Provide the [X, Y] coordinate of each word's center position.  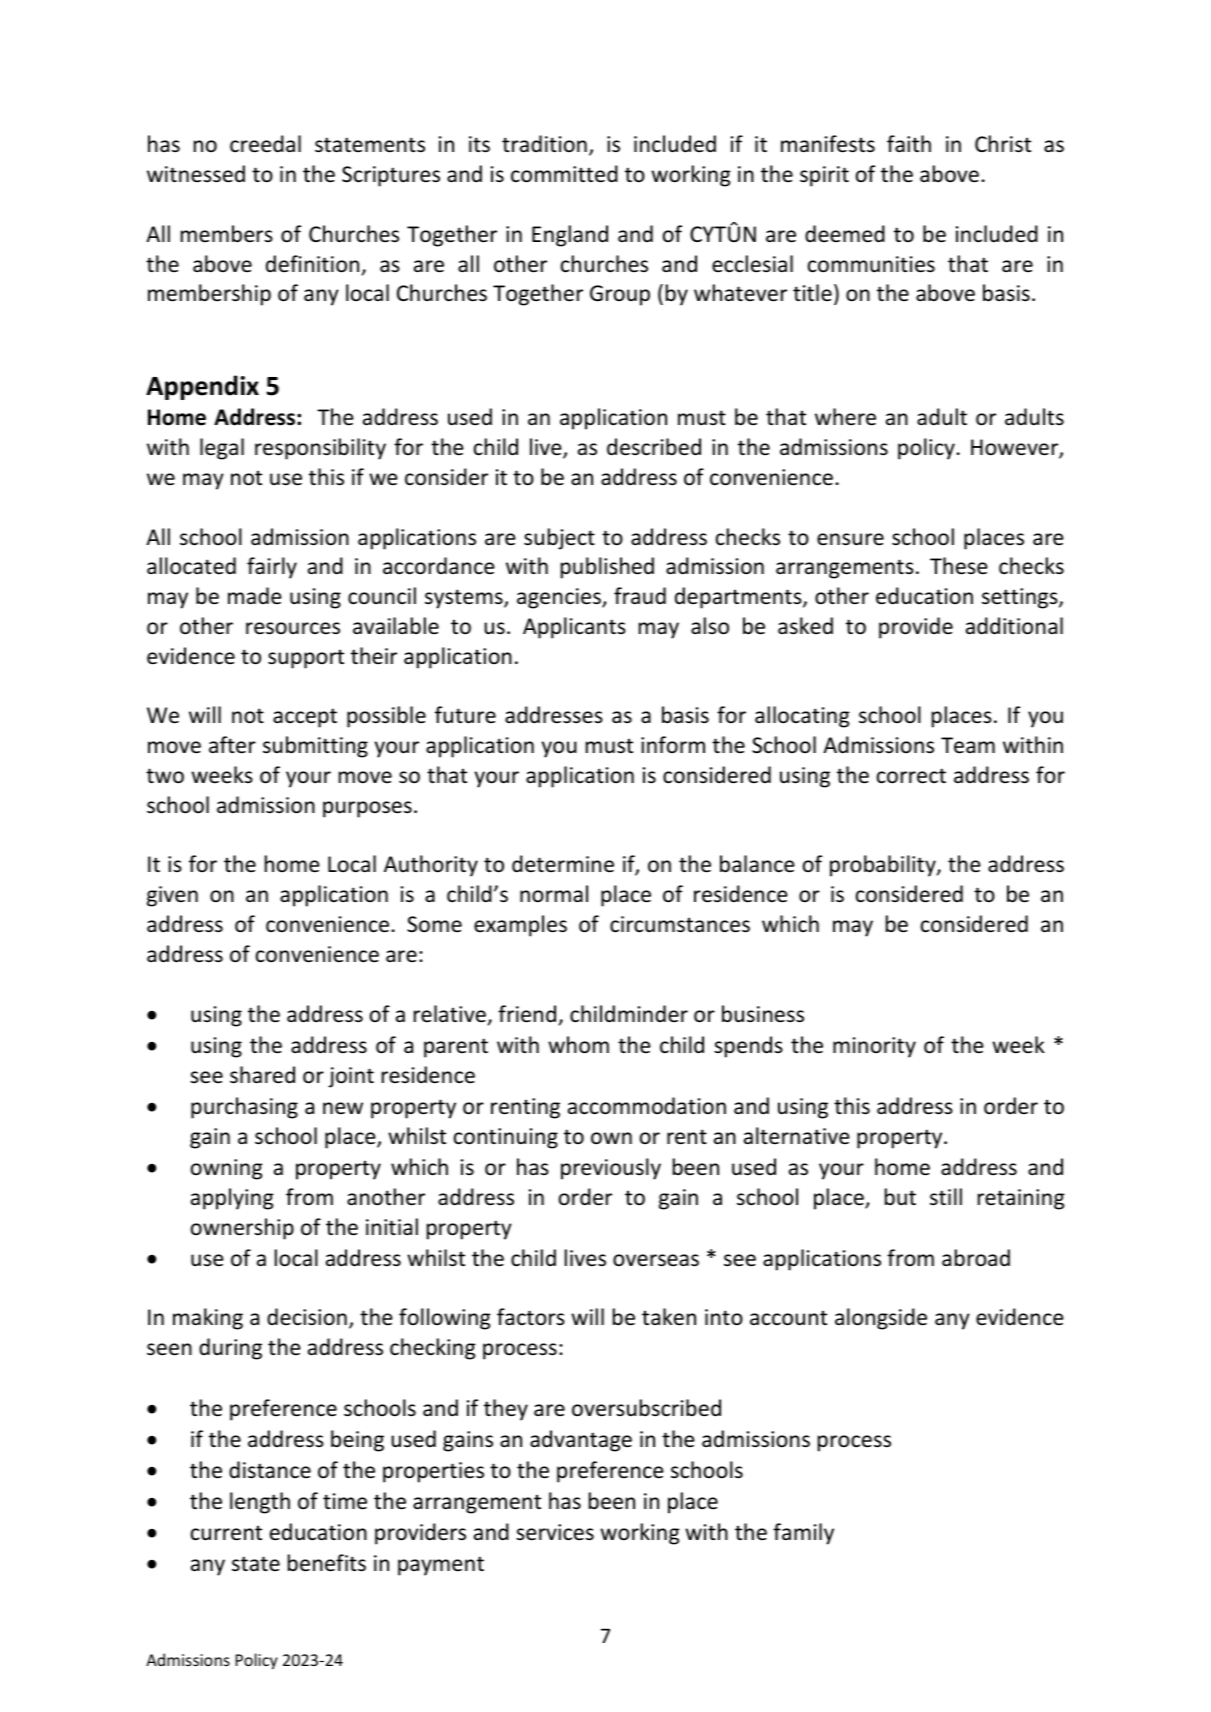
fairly [272, 568]
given [172, 896]
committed [564, 174]
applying [232, 1199]
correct [911, 776]
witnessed [196, 174]
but [900, 1196]
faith [909, 143]
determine [563, 864]
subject [559, 539]
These [959, 566]
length [260, 1503]
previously [611, 1169]
